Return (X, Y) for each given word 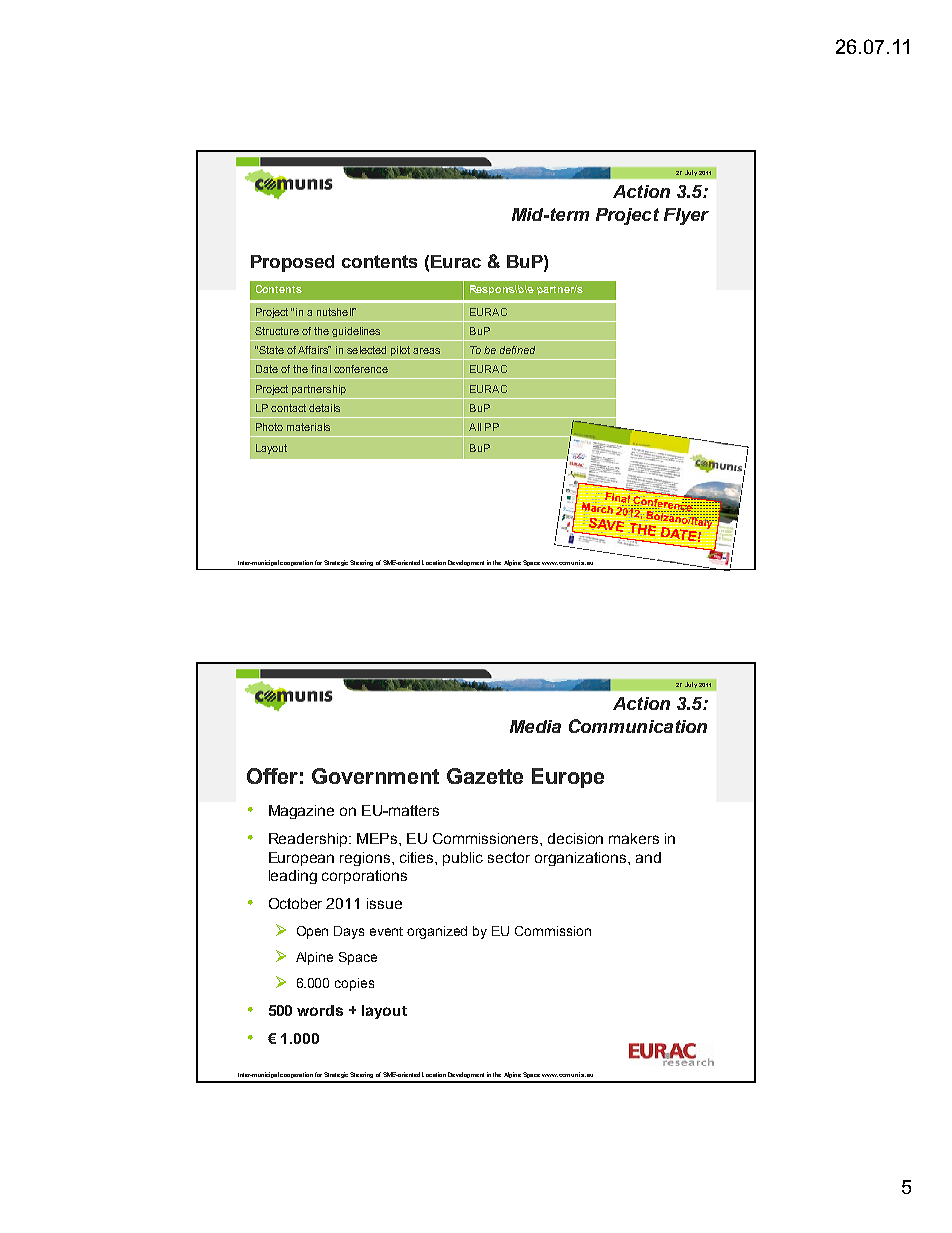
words (320, 1010)
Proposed (292, 263)
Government (375, 776)
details (324, 408)
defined (517, 350)
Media (535, 726)
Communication (638, 726)
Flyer (686, 216)
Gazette (485, 776)
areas (426, 351)
